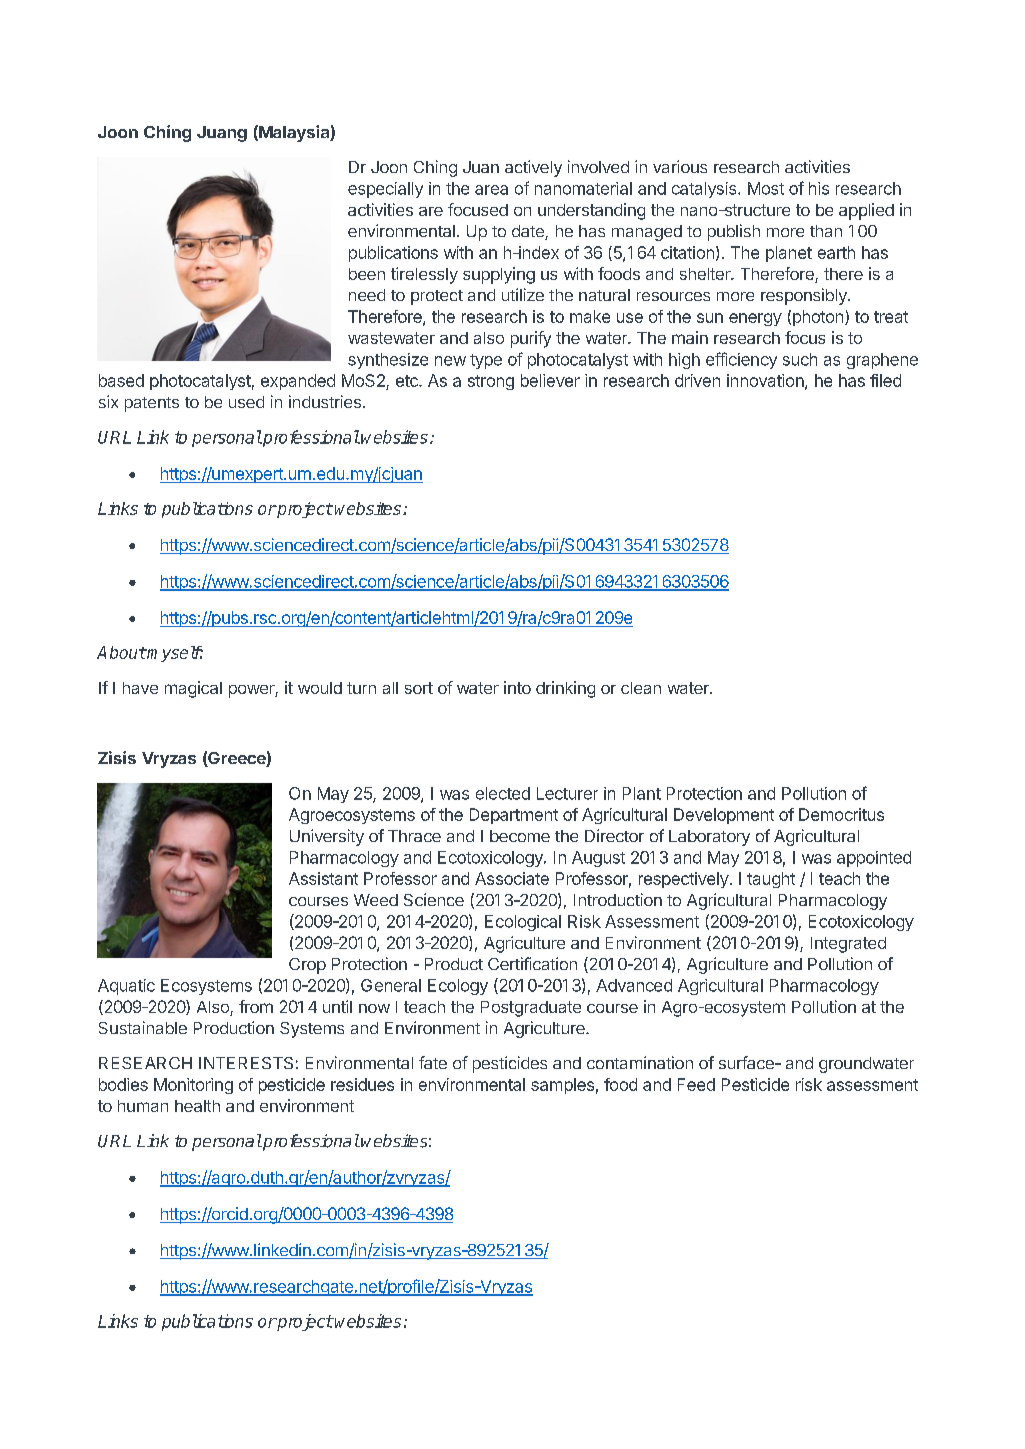 The width and height of the image is (1025, 1449). What do you see at coordinates (152, 404) in the image?
I see `patents` at bounding box center [152, 404].
